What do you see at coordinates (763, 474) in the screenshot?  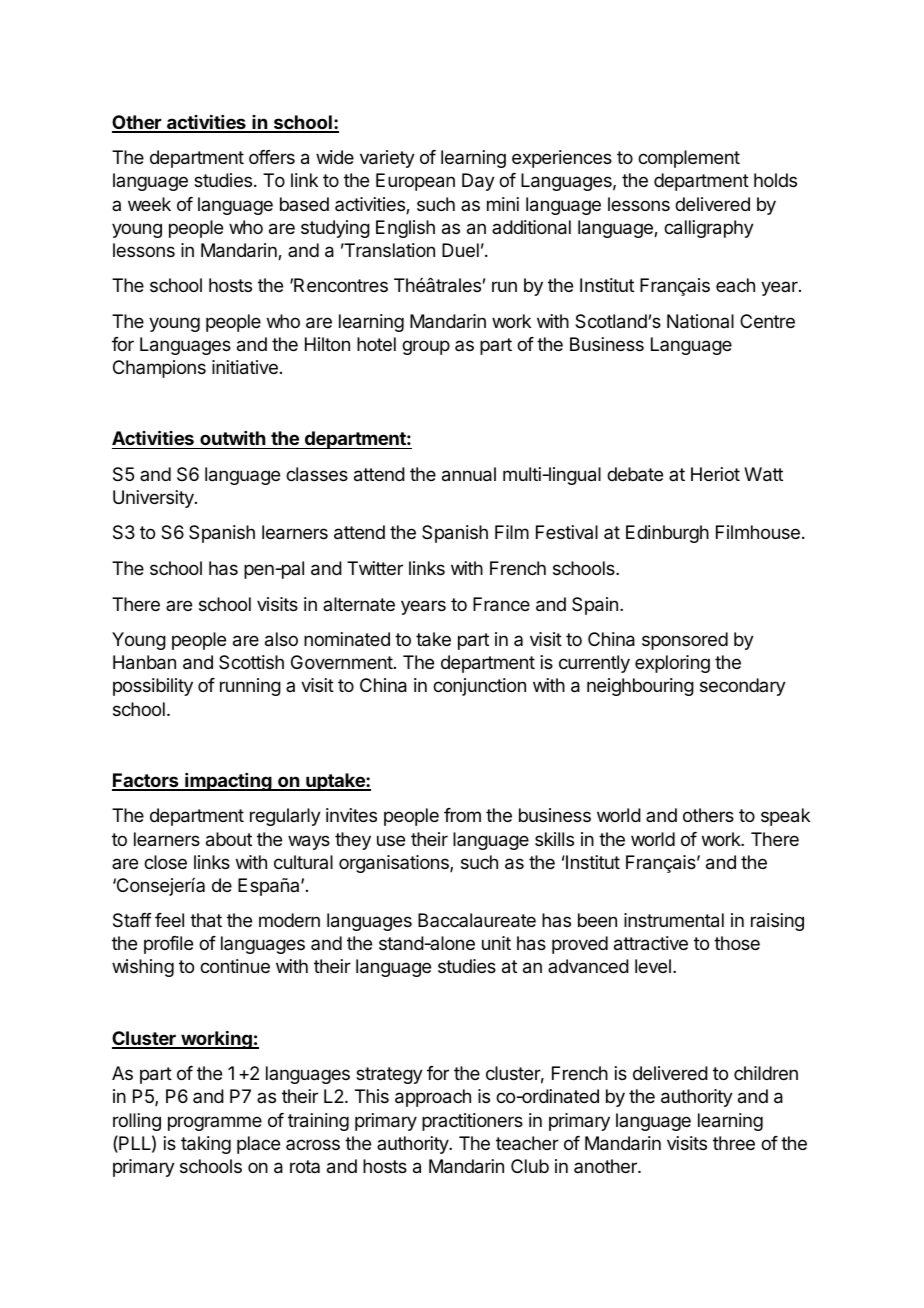 I see `Watt` at bounding box center [763, 474].
